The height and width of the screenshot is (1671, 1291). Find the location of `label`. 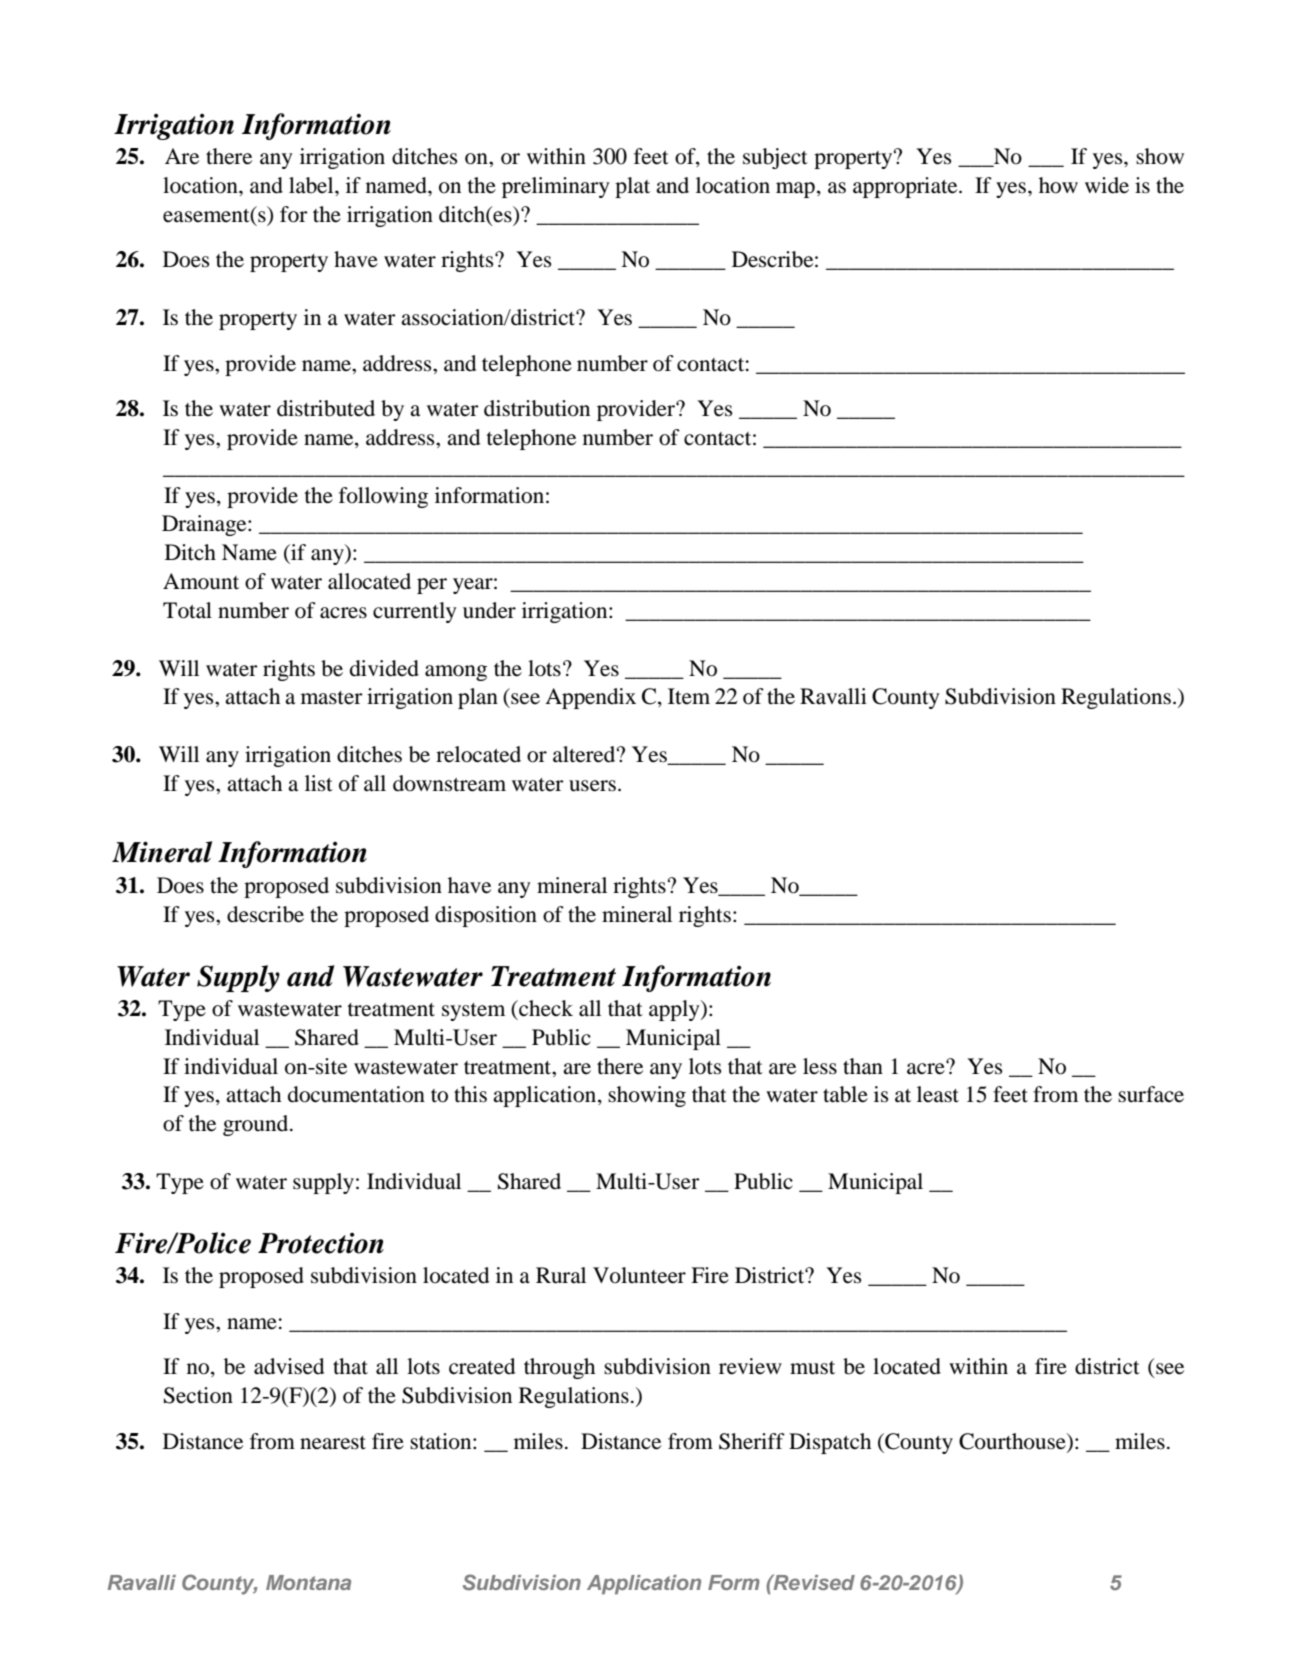

label is located at coordinates (312, 185).
